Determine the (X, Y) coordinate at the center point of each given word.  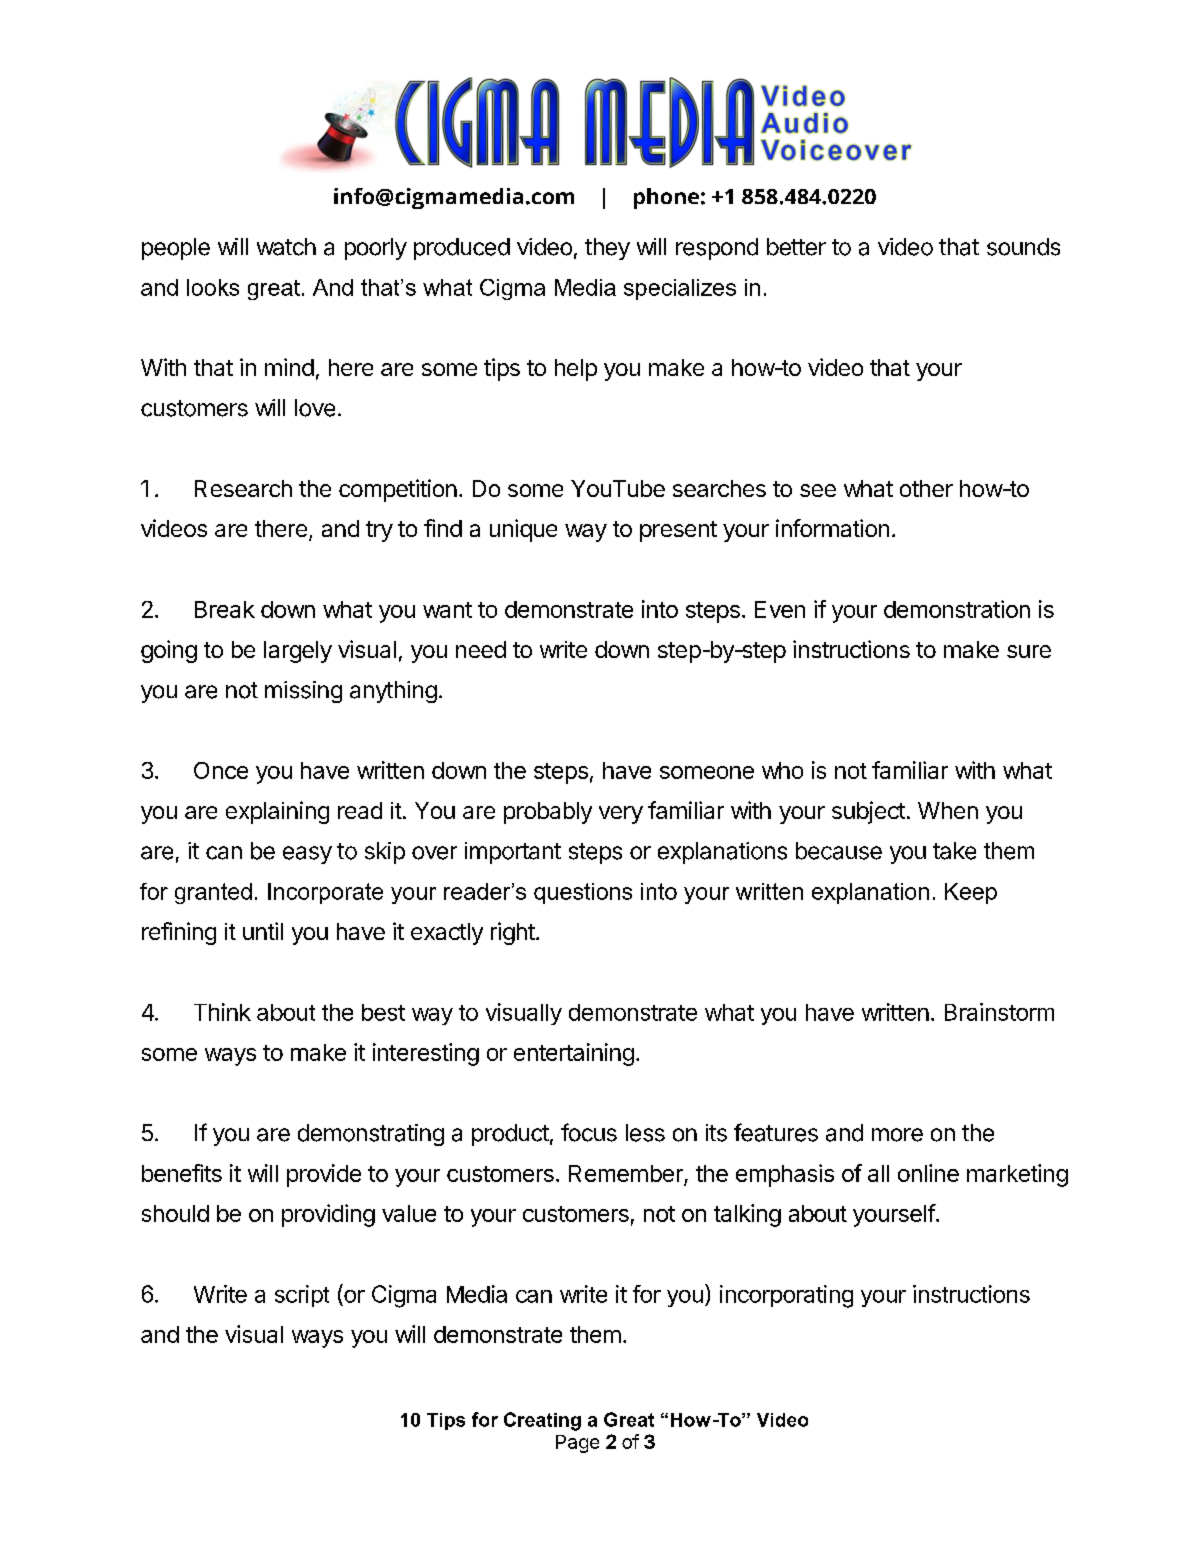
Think (222, 1012)
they (607, 249)
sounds (1023, 247)
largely (298, 652)
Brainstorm (999, 1012)
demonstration (957, 609)
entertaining (574, 1054)
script (302, 1296)
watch (286, 247)
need (481, 649)
